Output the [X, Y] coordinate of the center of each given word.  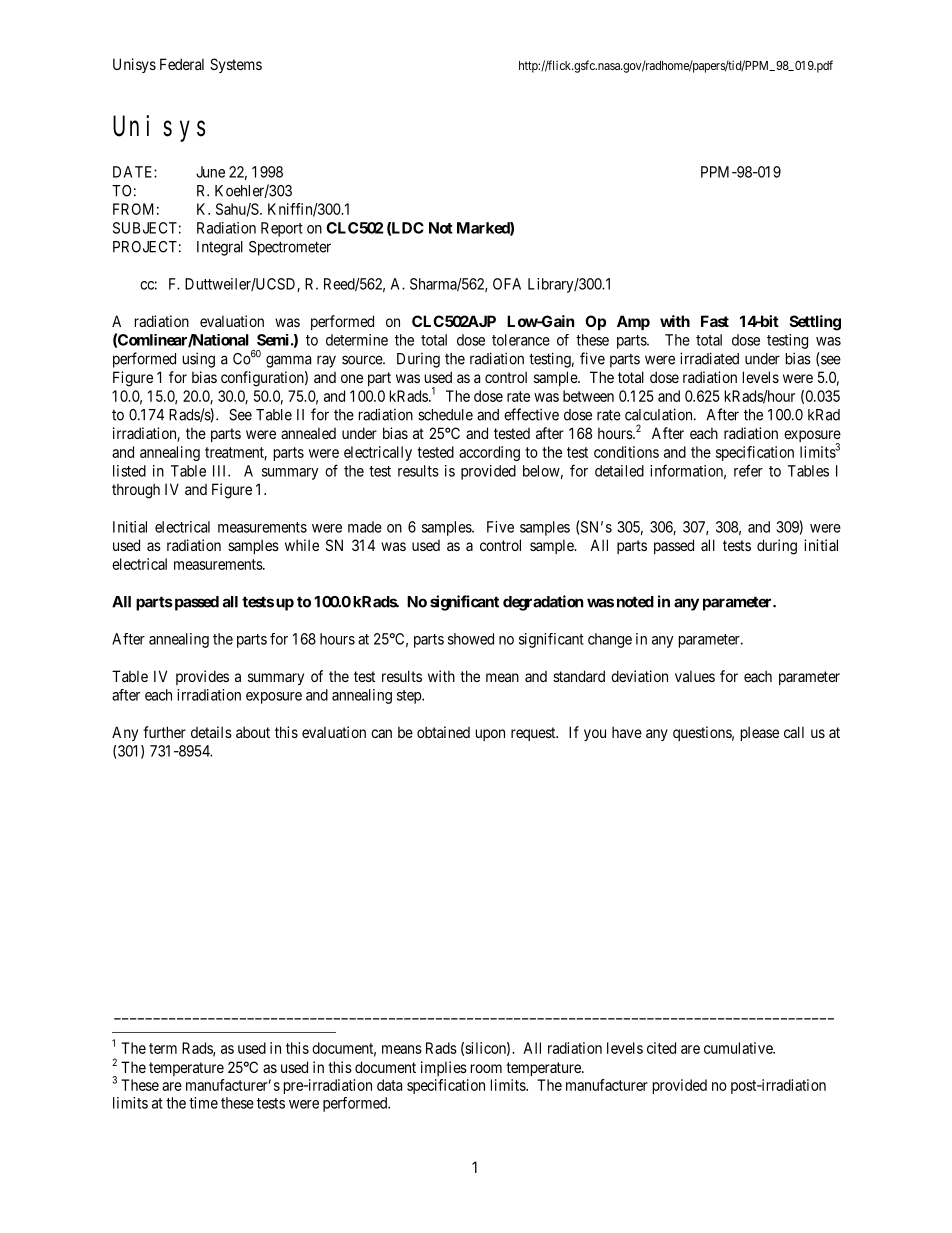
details [211, 732]
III [221, 471]
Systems [236, 65]
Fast [715, 321]
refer [748, 470]
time [203, 1103]
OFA [507, 284]
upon [490, 735]
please [760, 733]
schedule [445, 415]
